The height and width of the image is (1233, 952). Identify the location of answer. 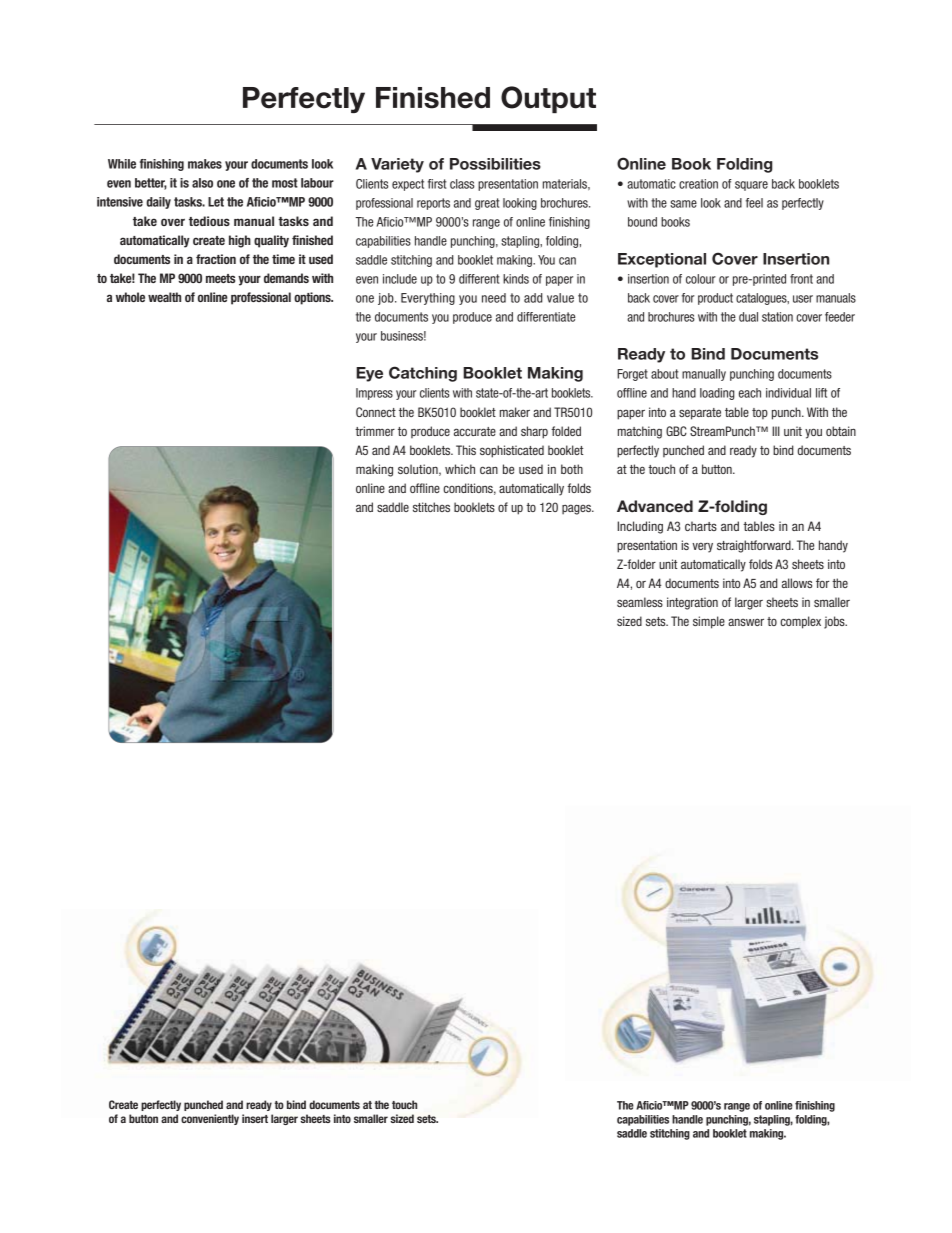
(746, 622).
